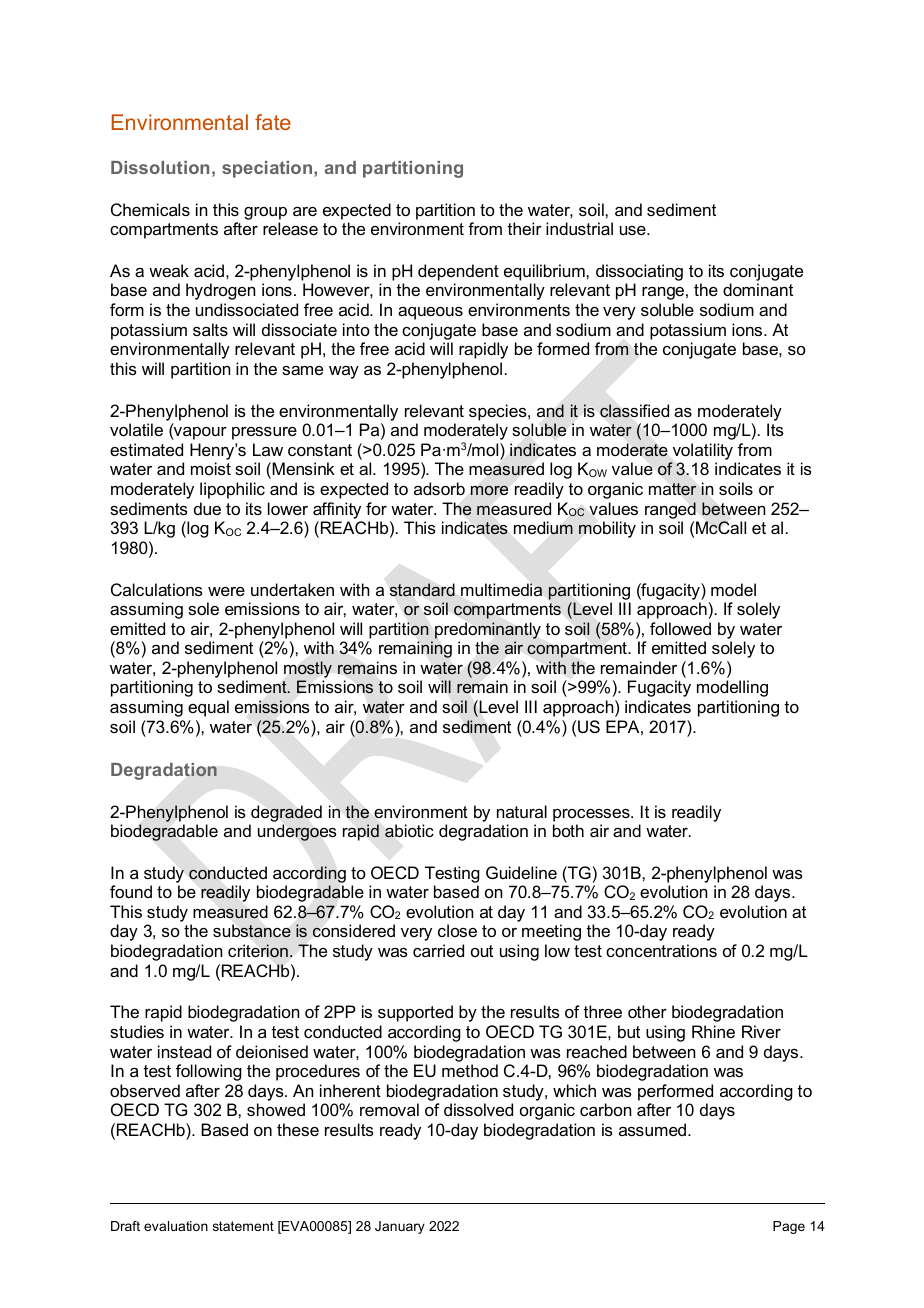 The height and width of the document is (1308, 924). I want to click on use, so click(634, 230).
